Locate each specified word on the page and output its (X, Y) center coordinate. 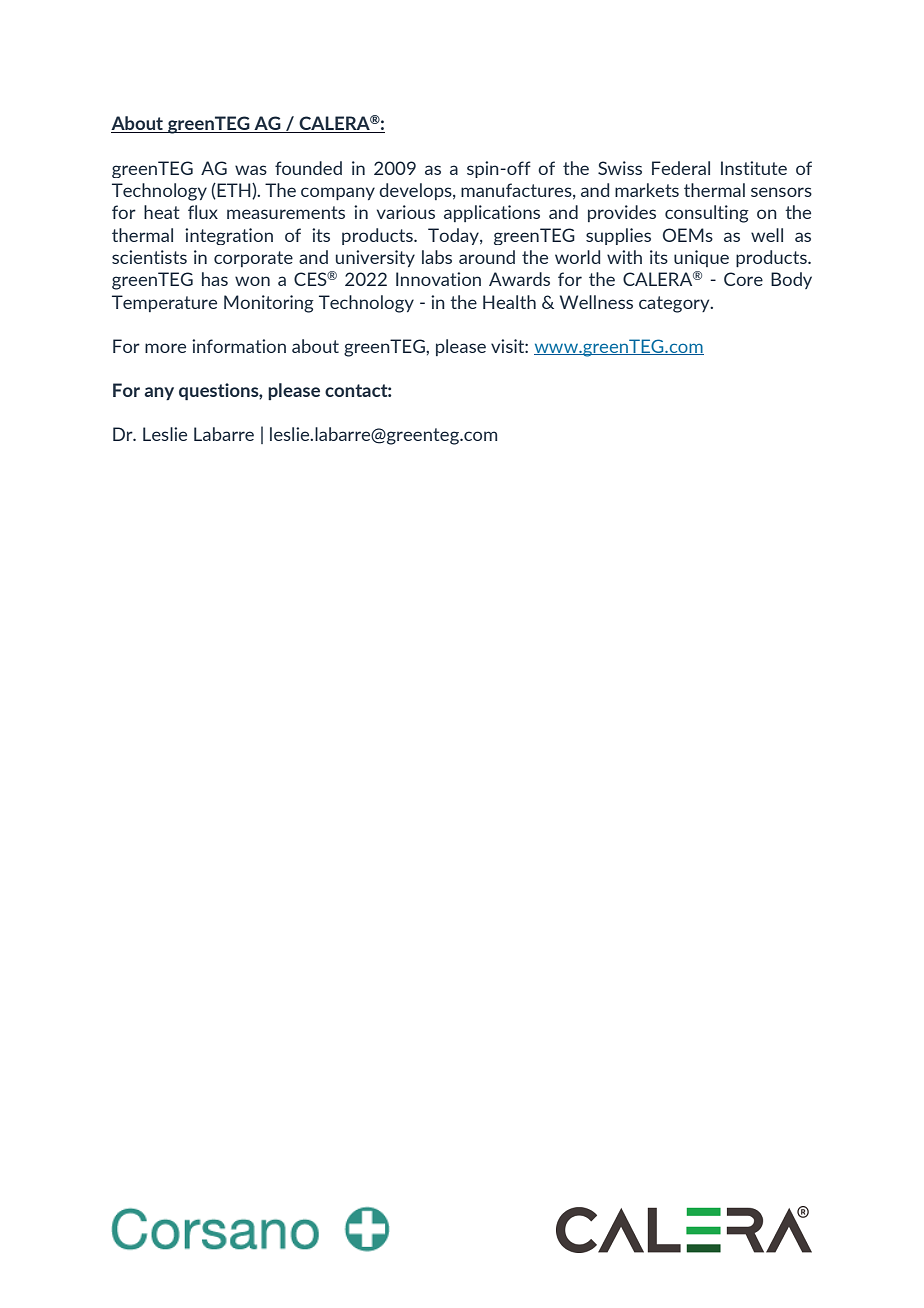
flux (203, 212)
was (251, 170)
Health (509, 302)
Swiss (620, 168)
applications (492, 213)
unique (701, 258)
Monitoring (269, 304)
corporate (253, 259)
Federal (681, 168)
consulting (707, 214)
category (675, 304)
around (487, 257)
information (239, 346)
